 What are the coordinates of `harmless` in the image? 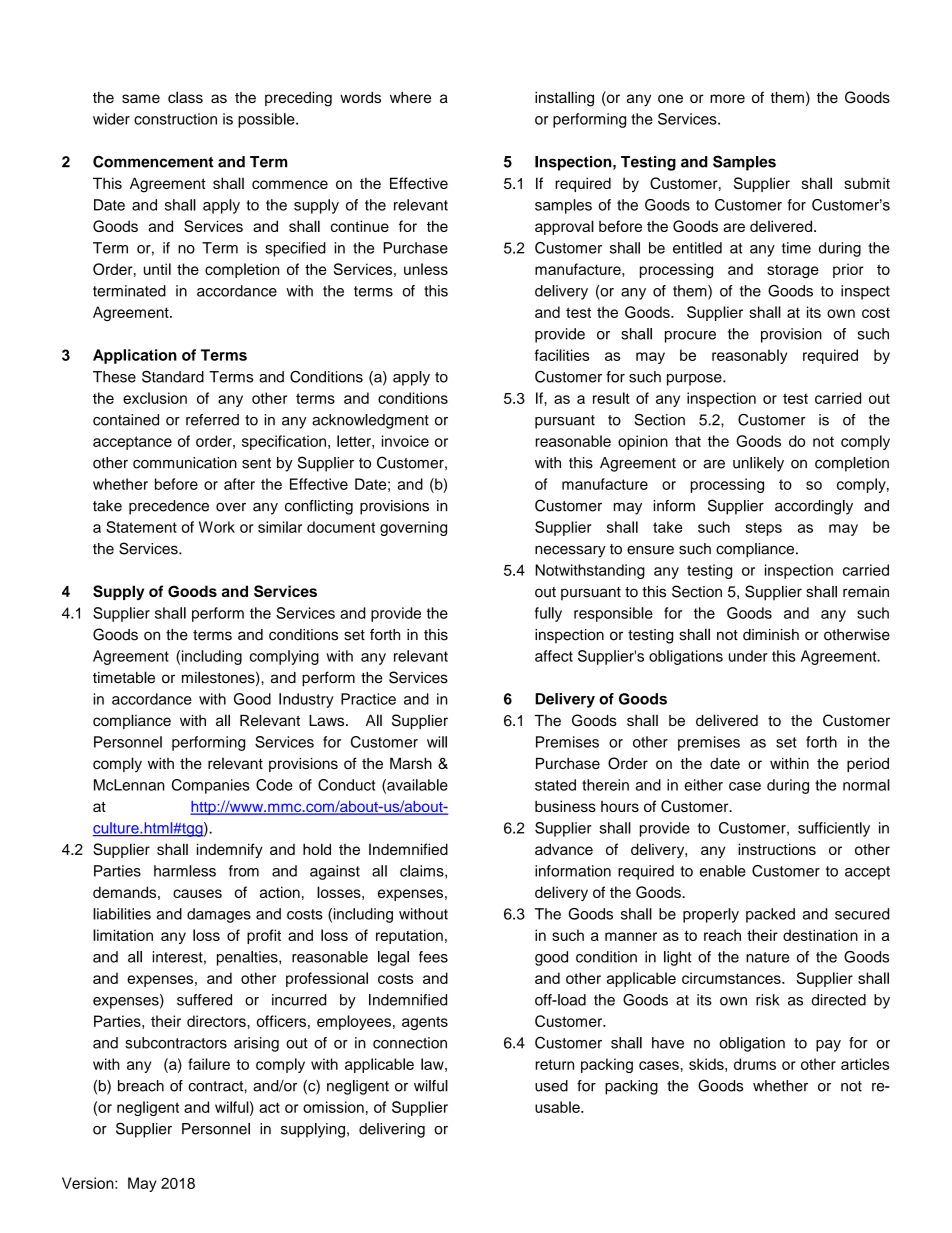 It's located at (185, 871).
